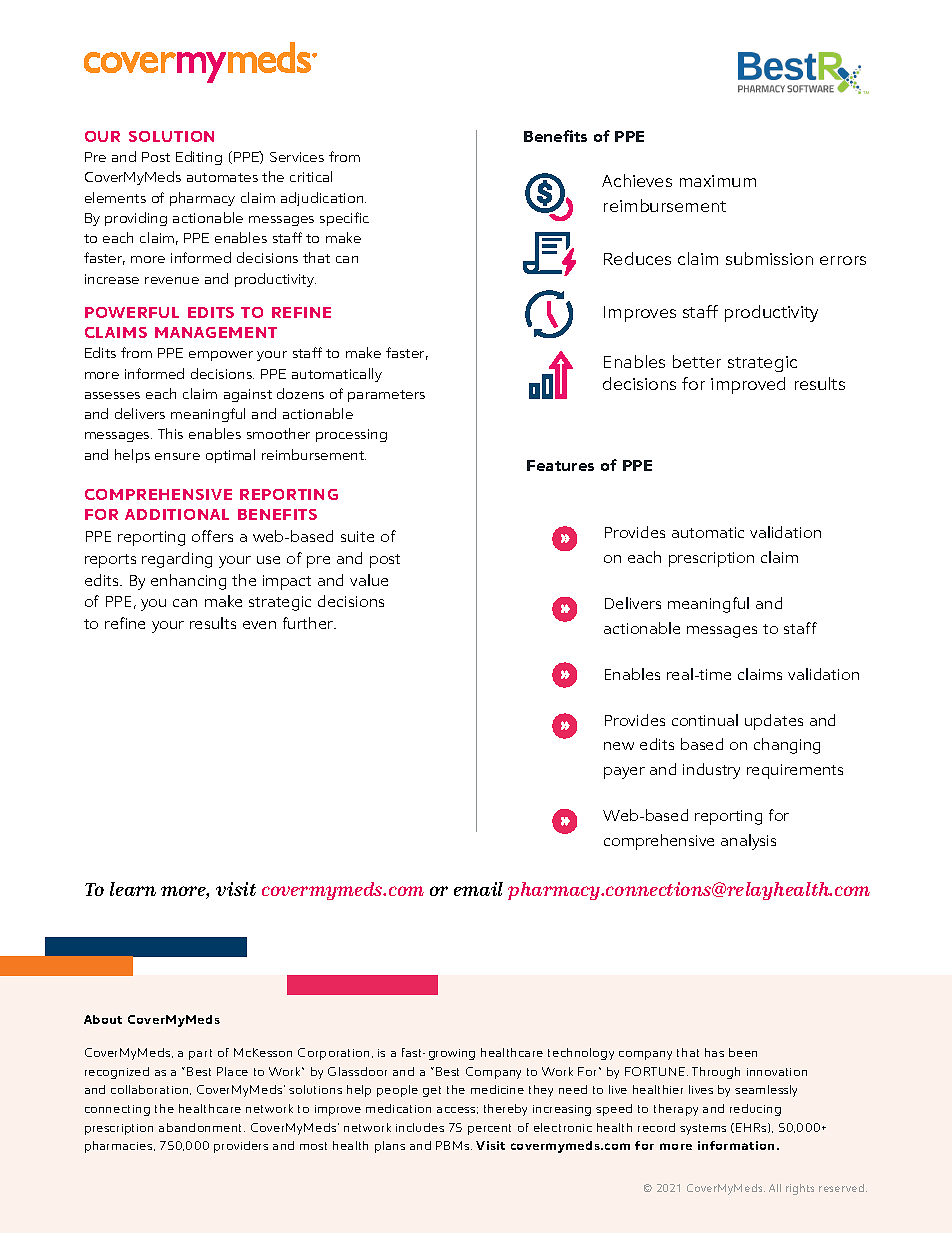 Image resolution: width=952 pixels, height=1233 pixels. I want to click on maximum, so click(718, 181).
